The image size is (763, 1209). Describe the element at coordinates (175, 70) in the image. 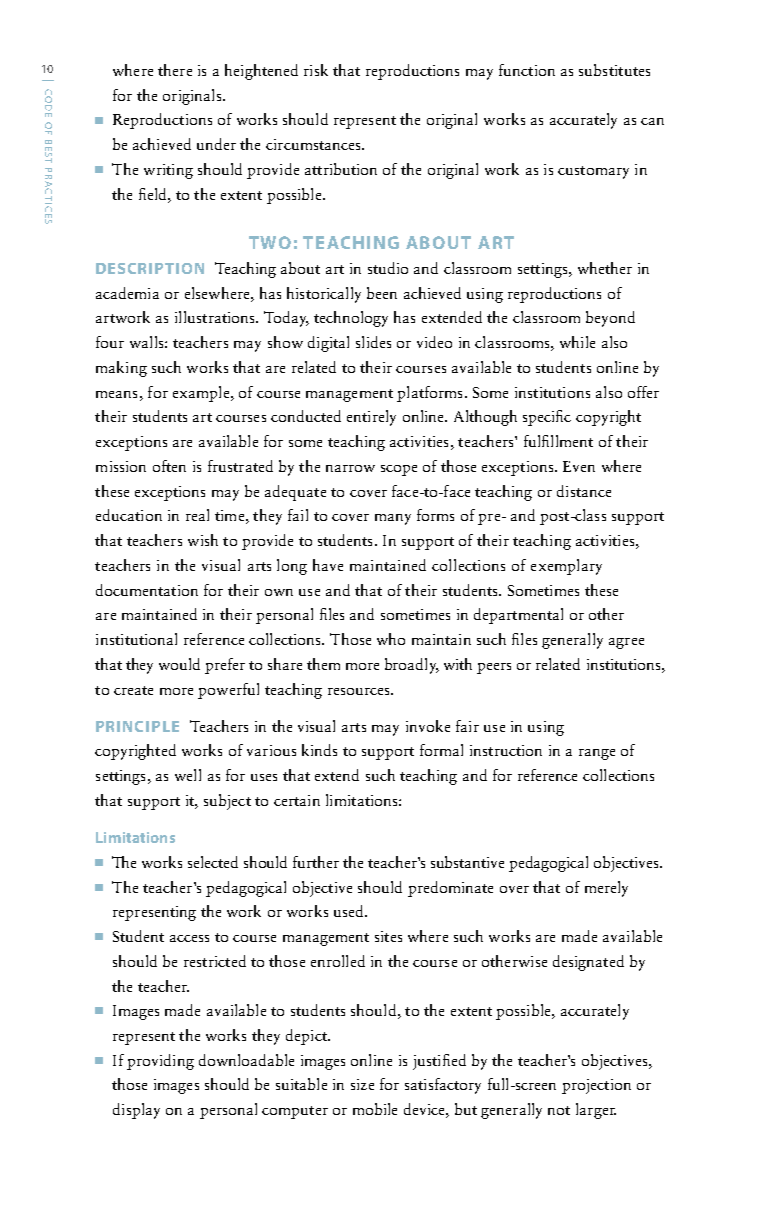

I see `there` at that location.
